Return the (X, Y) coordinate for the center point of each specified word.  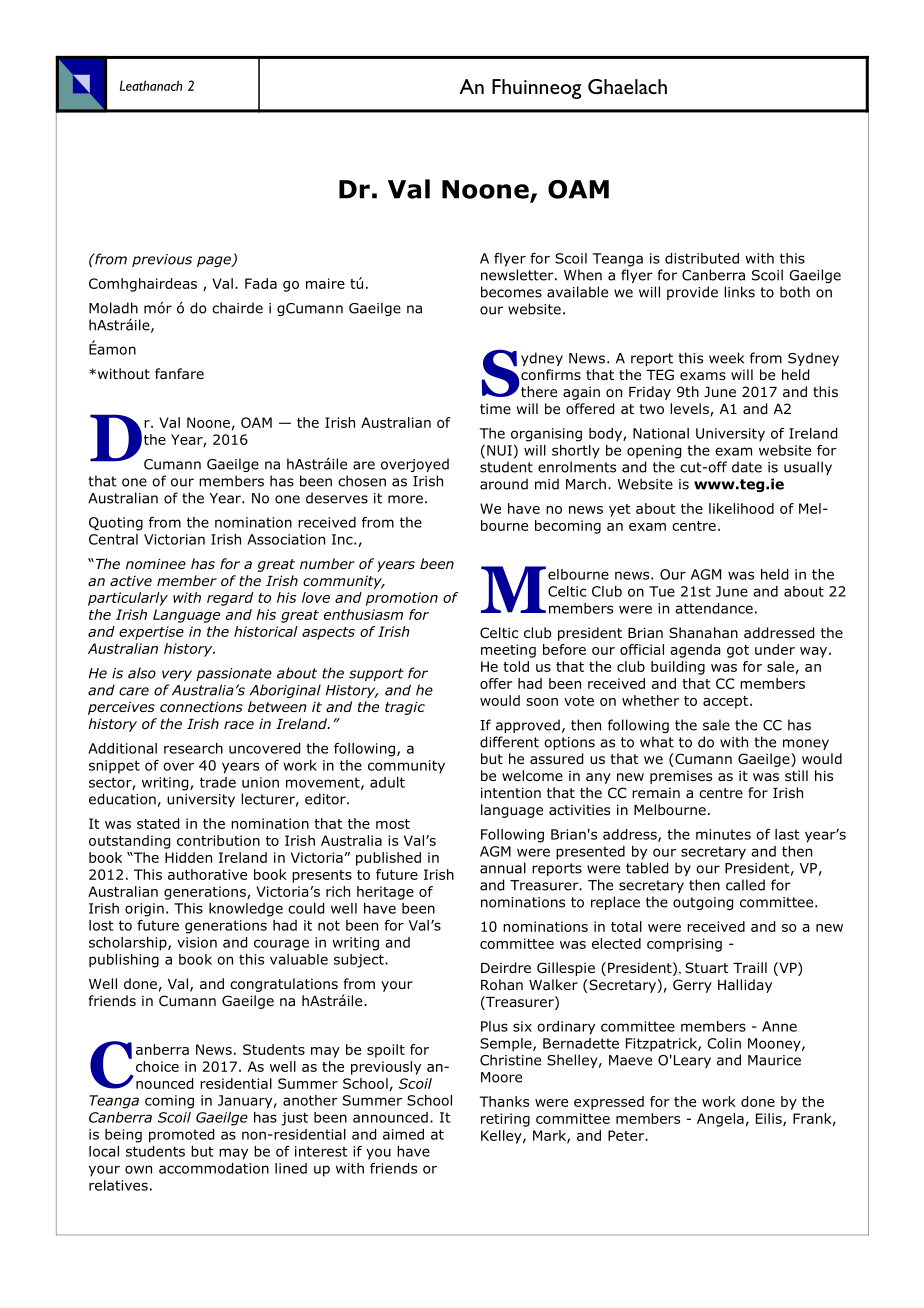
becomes (511, 292)
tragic (405, 708)
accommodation (214, 1168)
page (215, 261)
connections (201, 706)
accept (727, 702)
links (739, 292)
